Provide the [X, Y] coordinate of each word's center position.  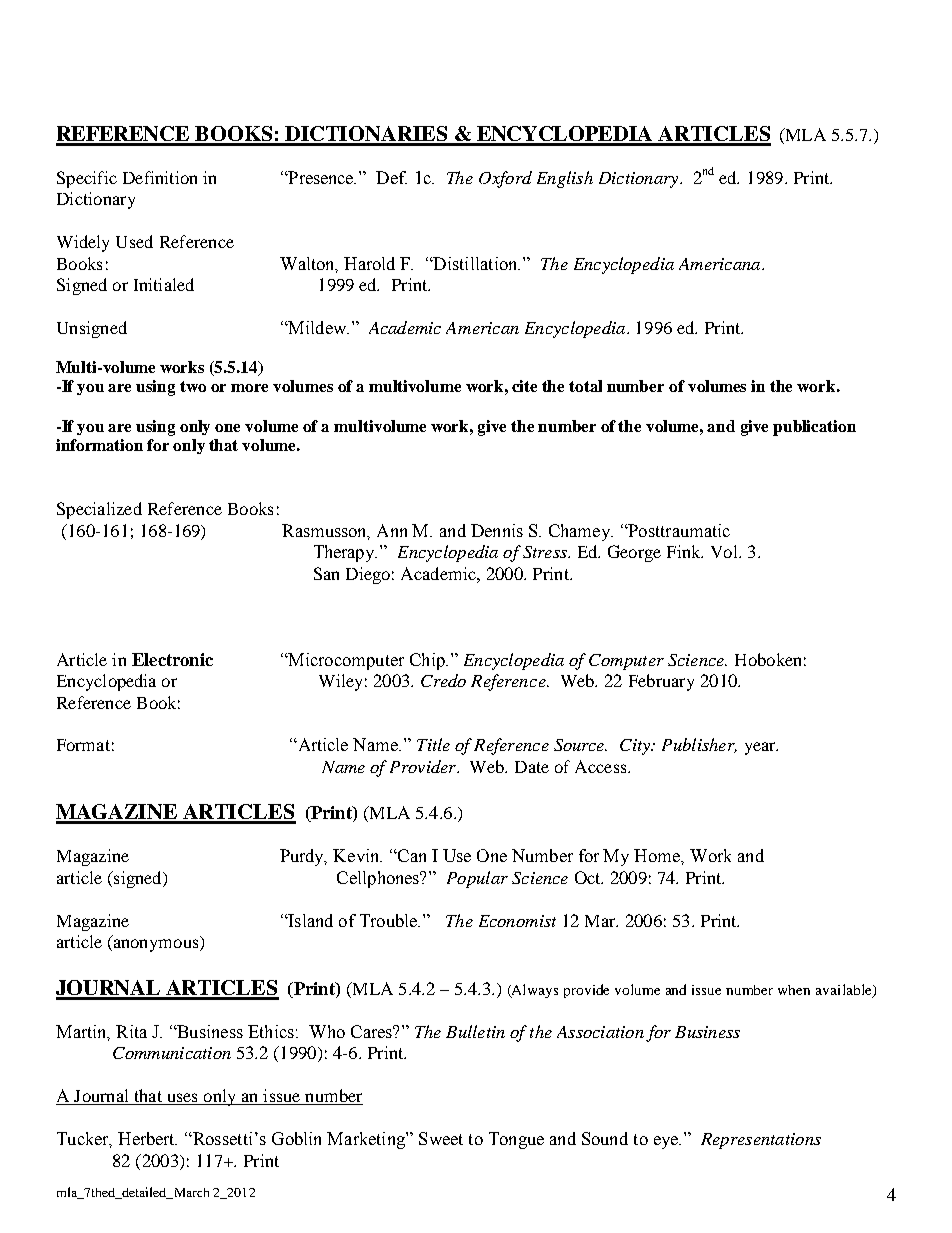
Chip [428, 661]
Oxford [505, 179]
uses [182, 1099]
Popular [477, 879]
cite [524, 386]
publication [814, 428]
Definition [160, 177]
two [193, 386]
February [661, 682]
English [565, 179]
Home [658, 855]
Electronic [172, 659]
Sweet [441, 1138]
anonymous [157, 945]
